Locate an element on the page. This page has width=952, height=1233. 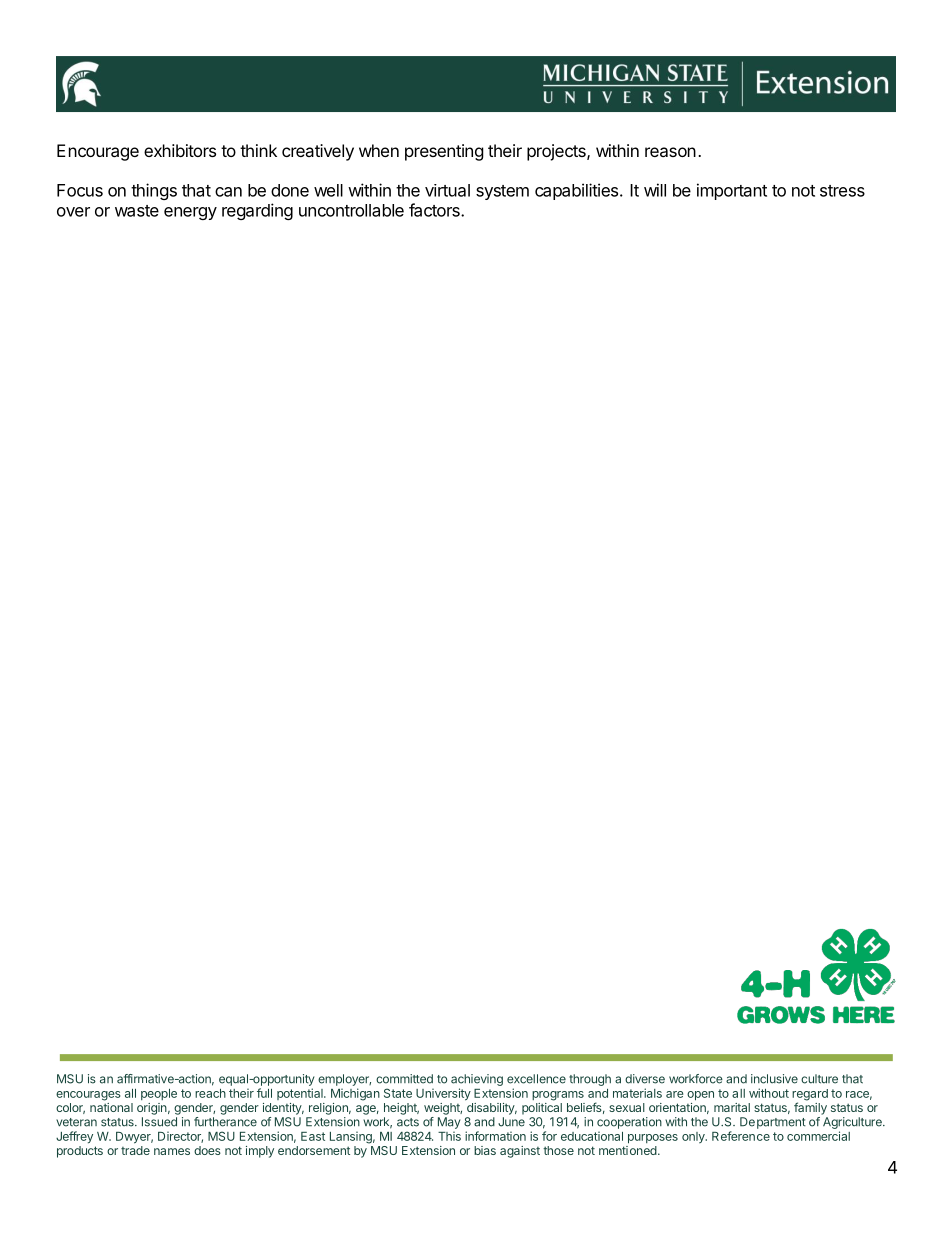
energy is located at coordinates (190, 213).
